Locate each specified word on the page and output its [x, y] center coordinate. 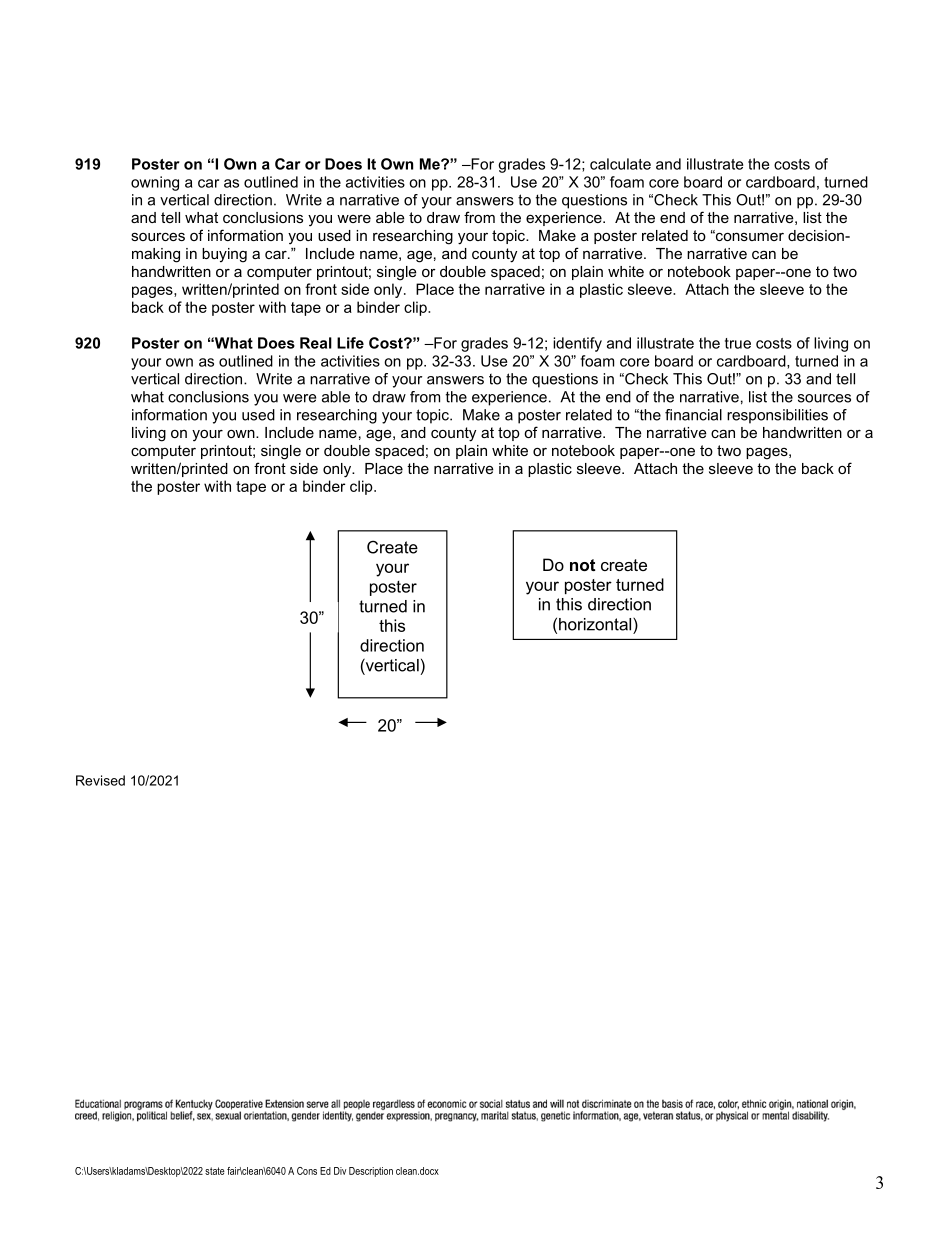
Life [350, 343]
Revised [100, 780]
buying [224, 255]
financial [693, 415]
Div [340, 1171]
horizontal [596, 624]
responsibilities [777, 416]
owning [155, 183]
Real [316, 343]
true [738, 343]
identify [577, 344]
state [215, 1171]
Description [371, 1172]
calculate [620, 164]
